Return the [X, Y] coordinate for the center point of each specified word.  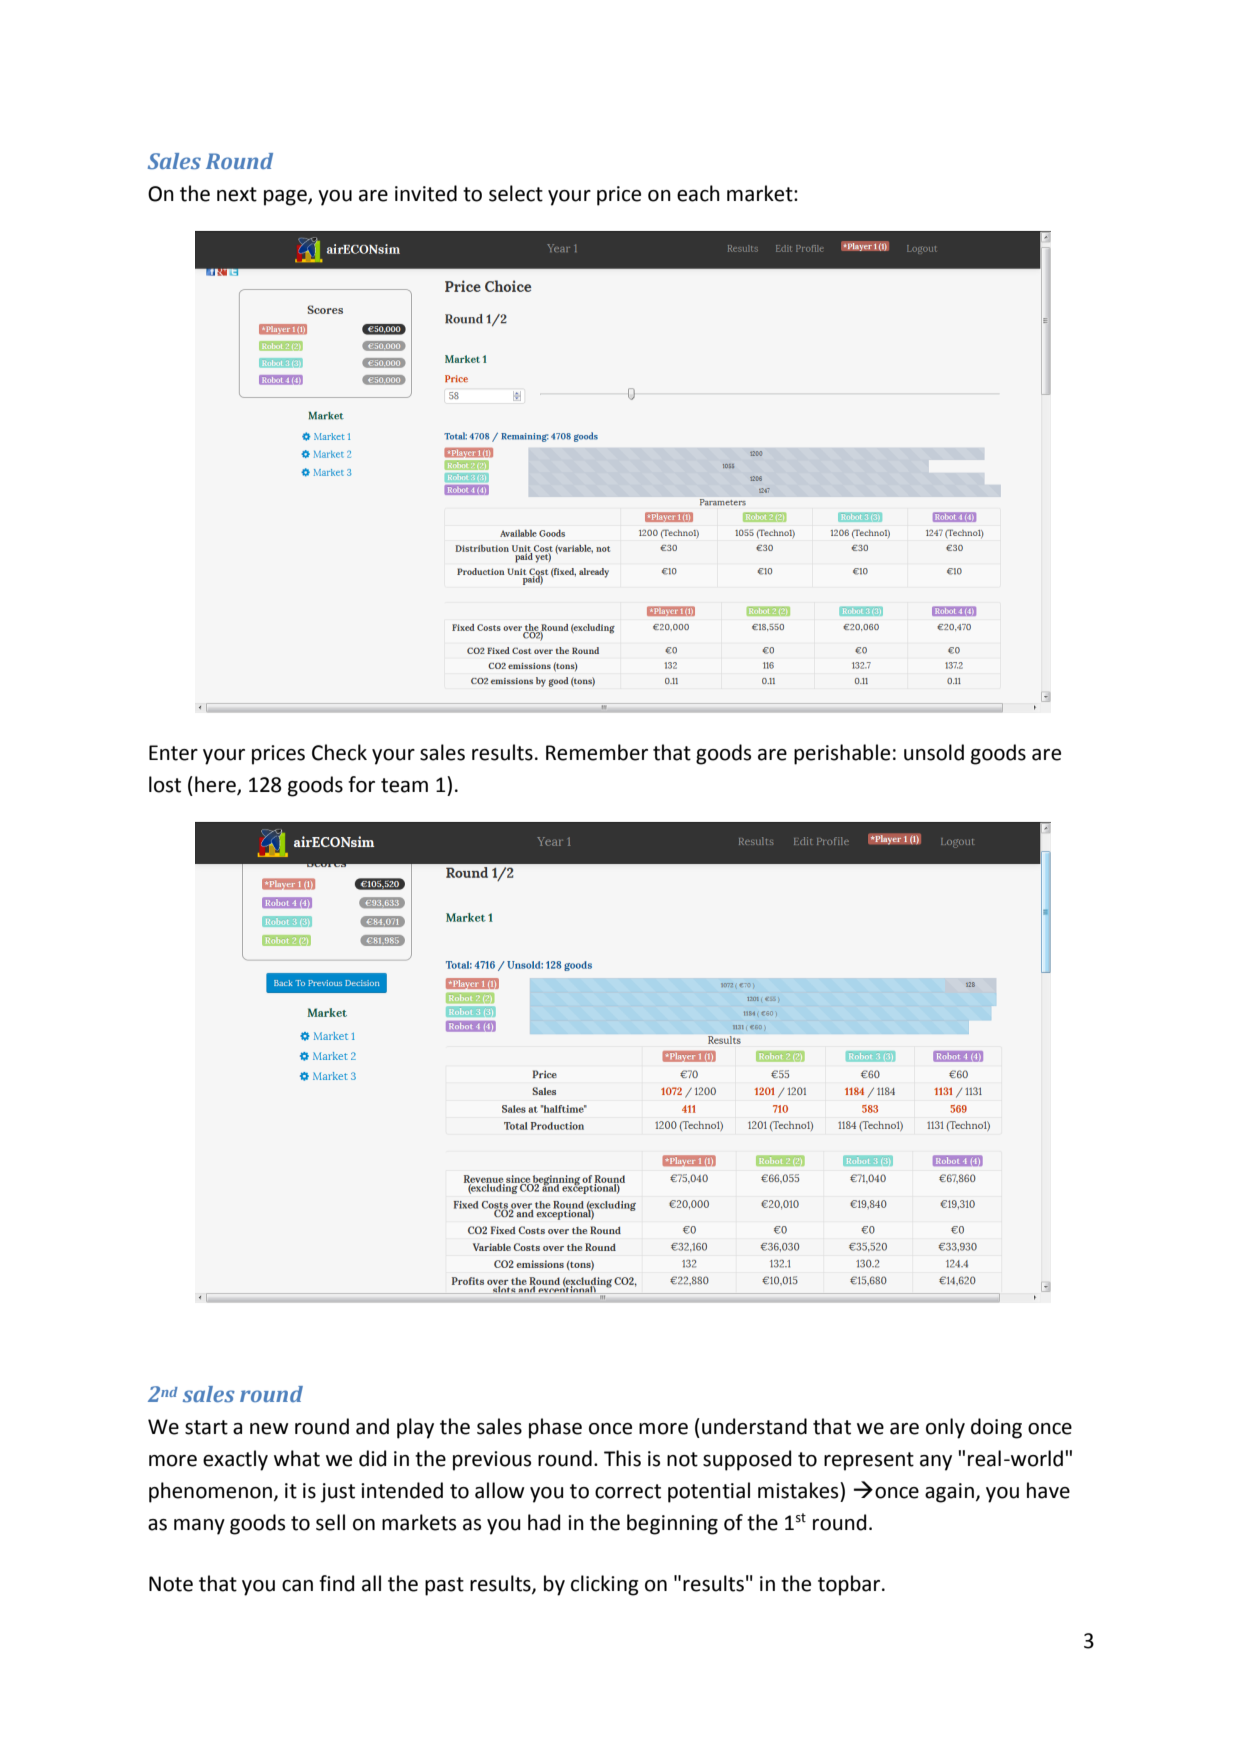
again [949, 1493]
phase [555, 1428]
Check [339, 752]
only [945, 1428]
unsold [934, 752]
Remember [597, 752]
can [297, 1586]
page [286, 198]
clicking [604, 1585]
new [269, 1429]
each [698, 193]
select [516, 193]
